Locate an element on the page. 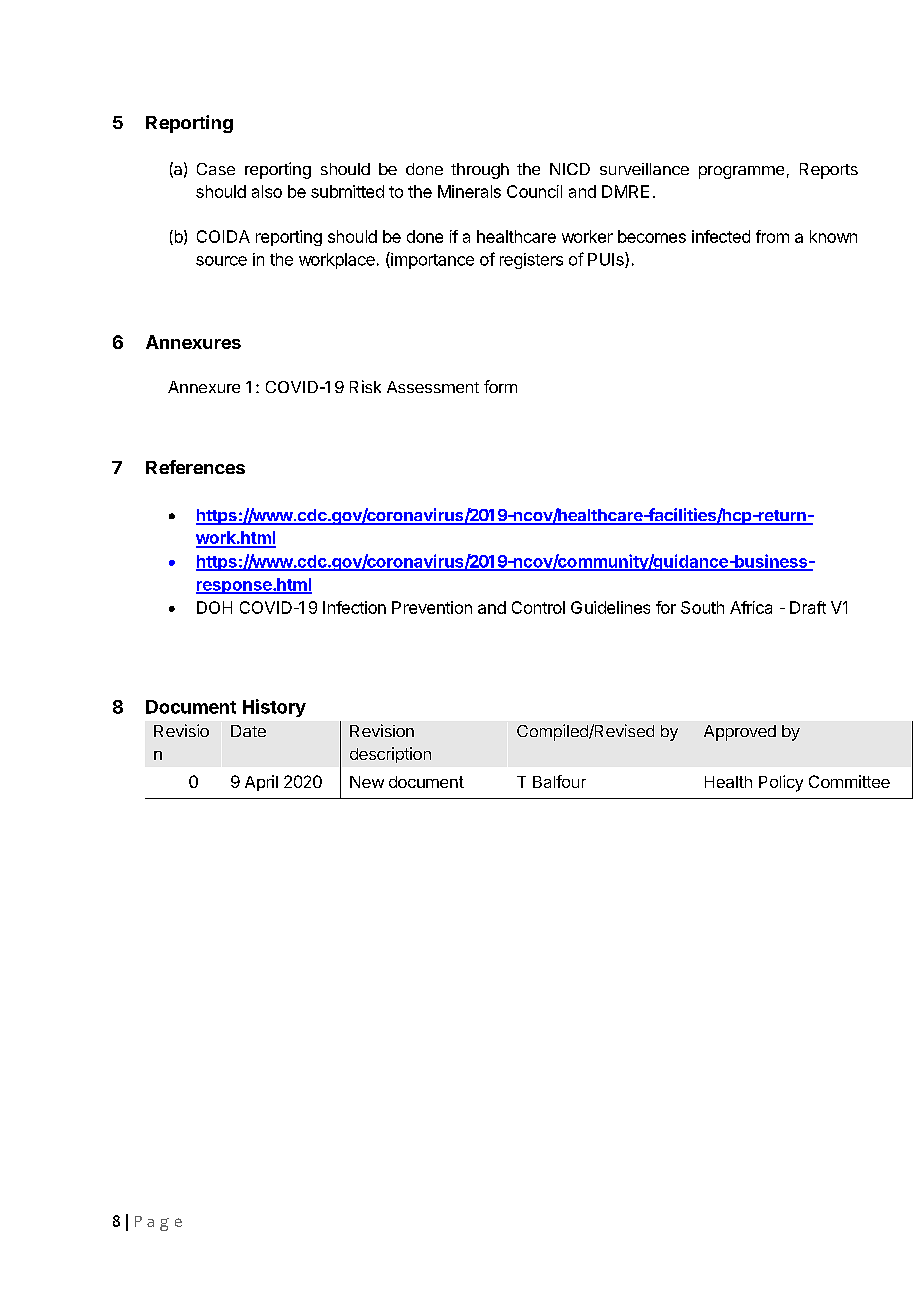  Policy is located at coordinates (781, 783).
